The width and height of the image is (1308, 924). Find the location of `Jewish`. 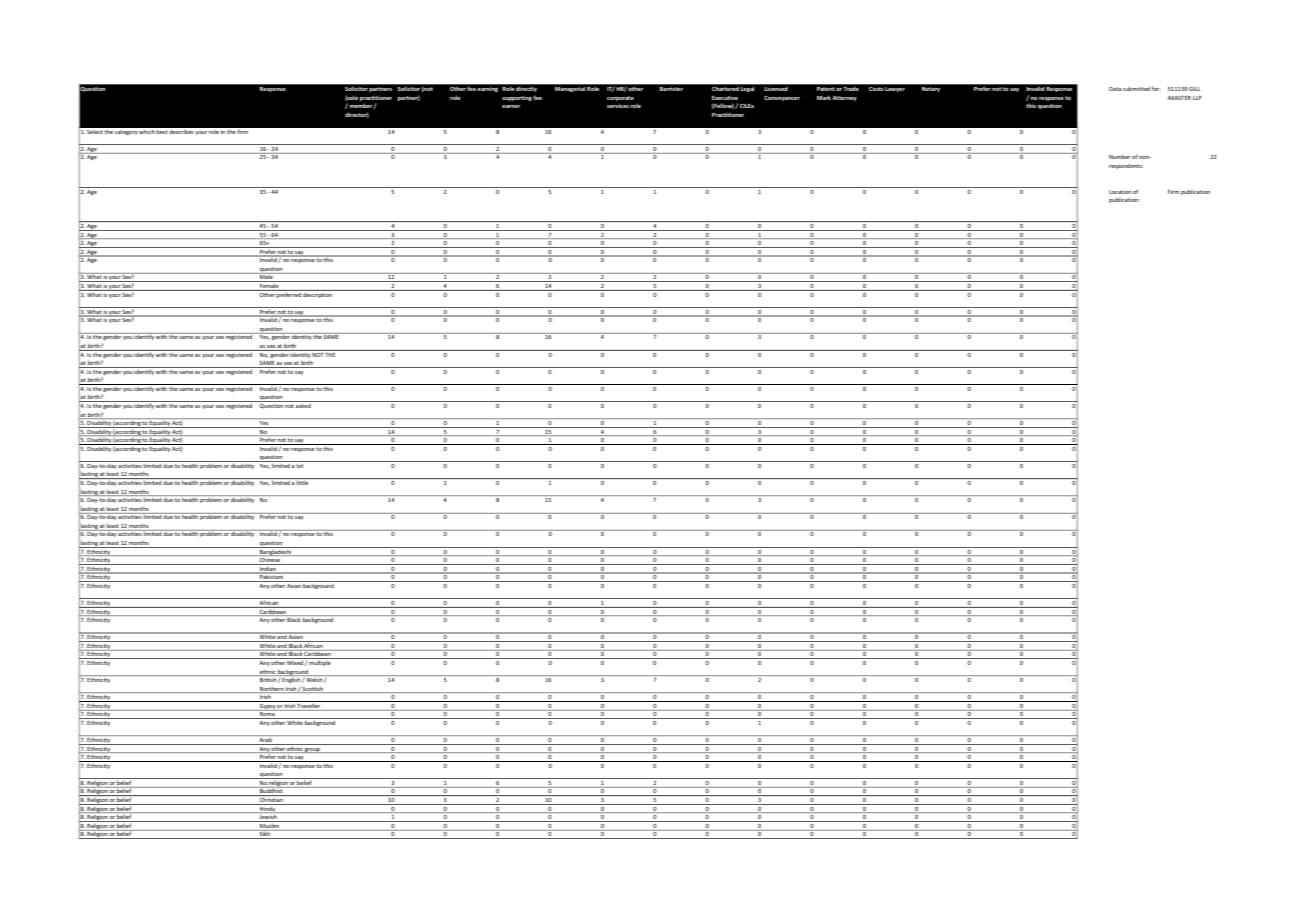

Jewish is located at coordinates (268, 818).
